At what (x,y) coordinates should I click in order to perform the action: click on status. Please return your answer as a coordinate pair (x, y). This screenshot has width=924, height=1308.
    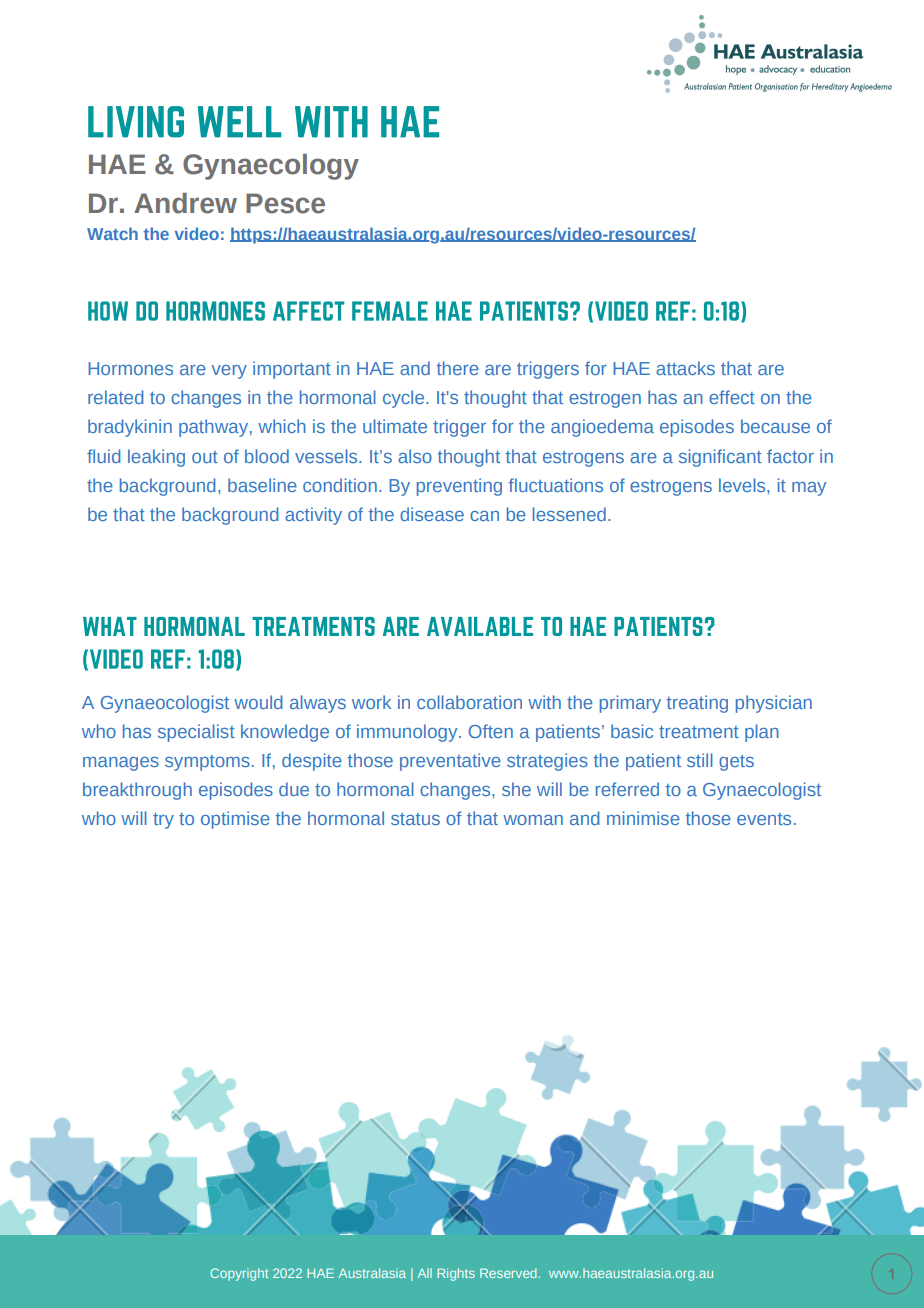
    Looking at the image, I should click on (415, 819).
